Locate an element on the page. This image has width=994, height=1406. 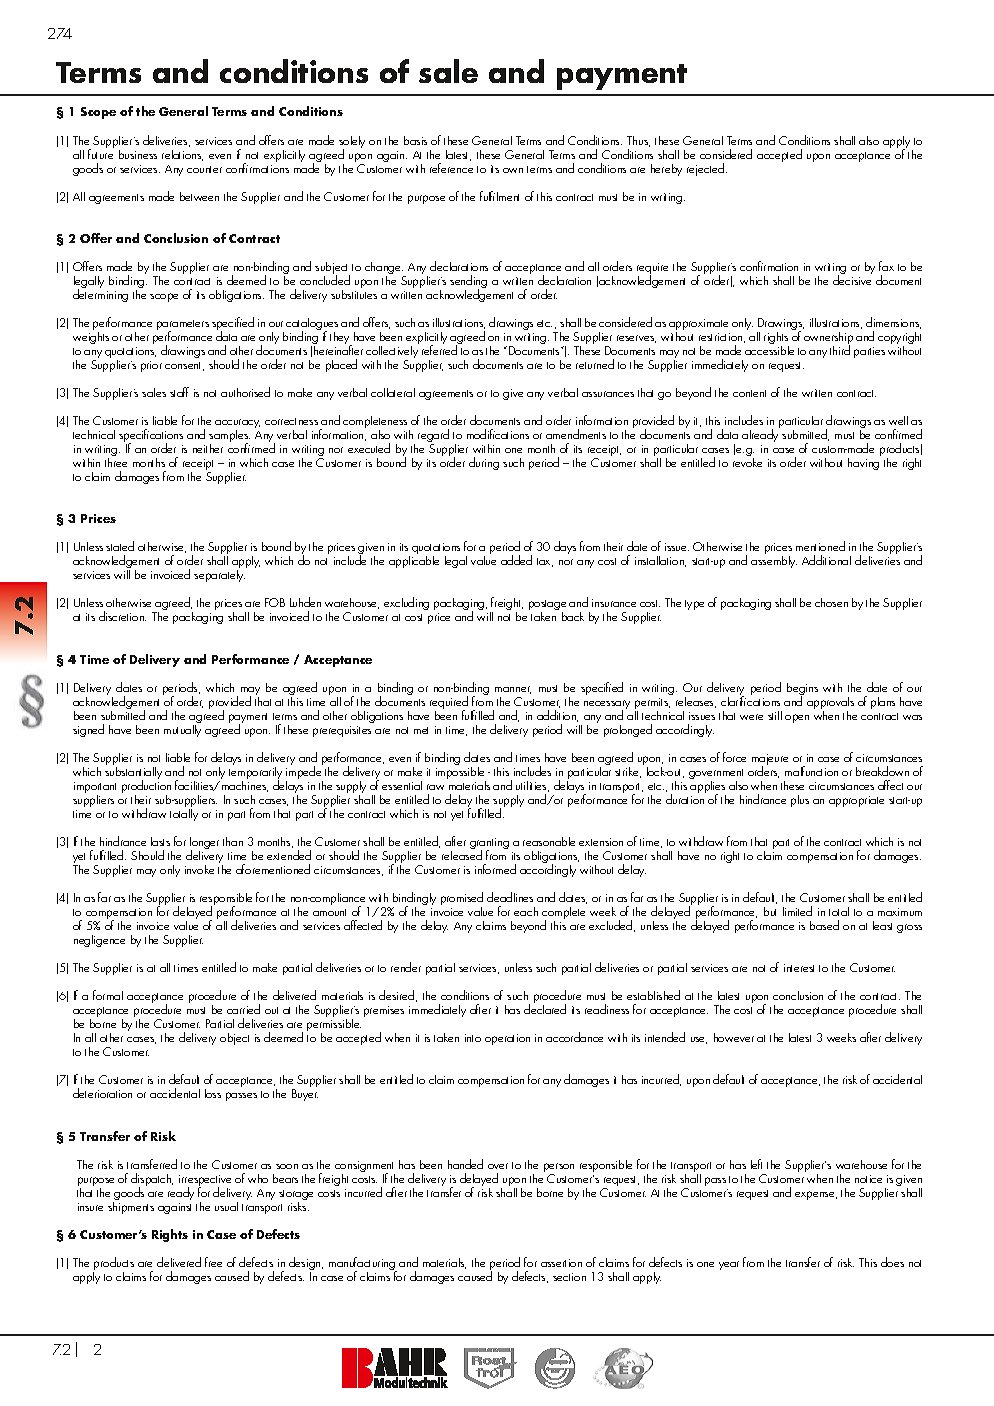
rejected is located at coordinates (707, 169).
